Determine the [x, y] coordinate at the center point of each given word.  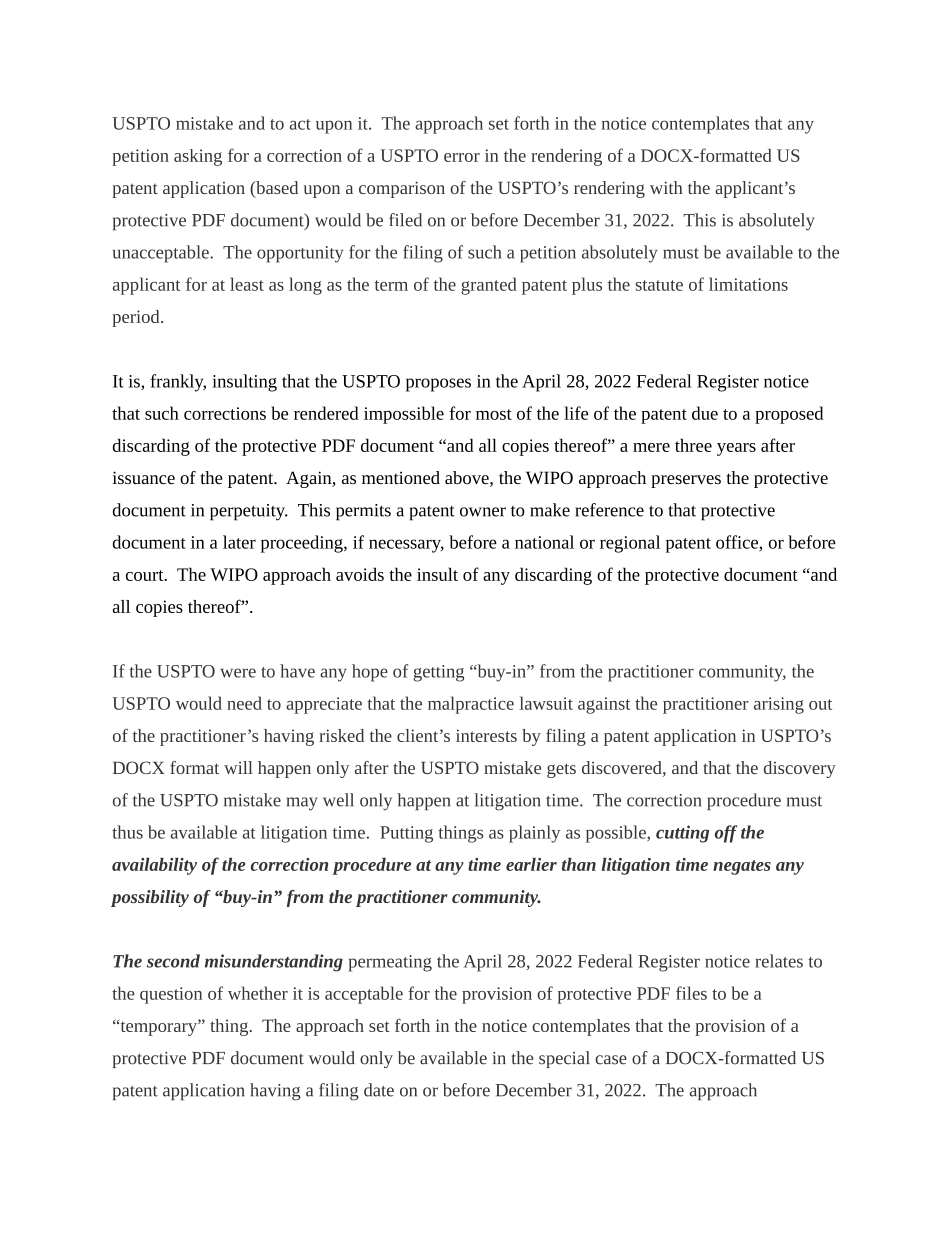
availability [154, 866]
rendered [326, 413]
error [462, 157]
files [691, 993]
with [666, 187]
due [705, 413]
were [238, 673]
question [171, 995]
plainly [534, 834]
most [494, 414]
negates [742, 867]
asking [198, 157]
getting [438, 673]
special [564, 1059]
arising [779, 705]
